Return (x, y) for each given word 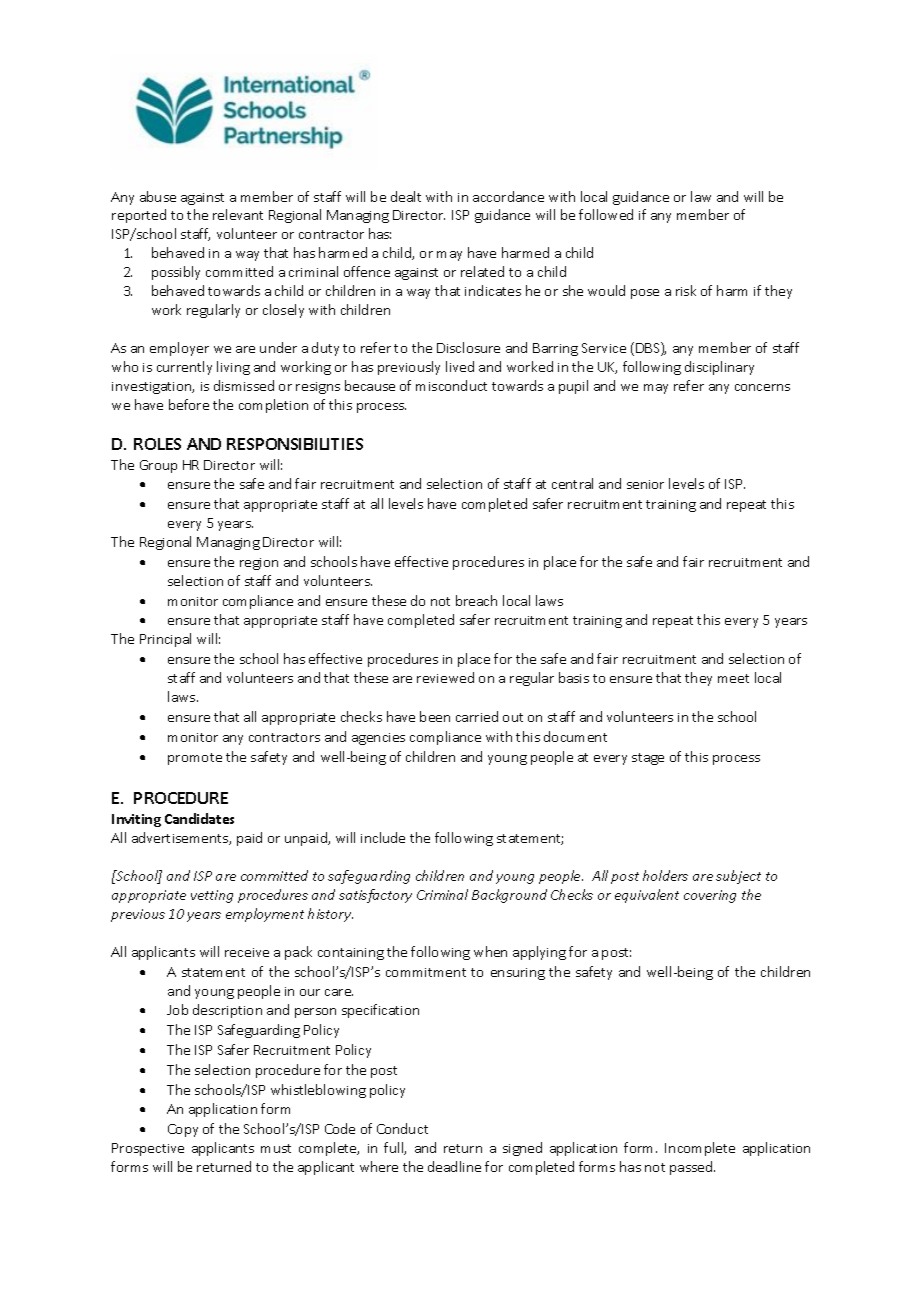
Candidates (199, 818)
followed (606, 214)
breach (476, 600)
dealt (406, 196)
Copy (183, 1130)
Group (158, 466)
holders (665, 875)
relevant (238, 214)
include (383, 837)
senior (645, 484)
